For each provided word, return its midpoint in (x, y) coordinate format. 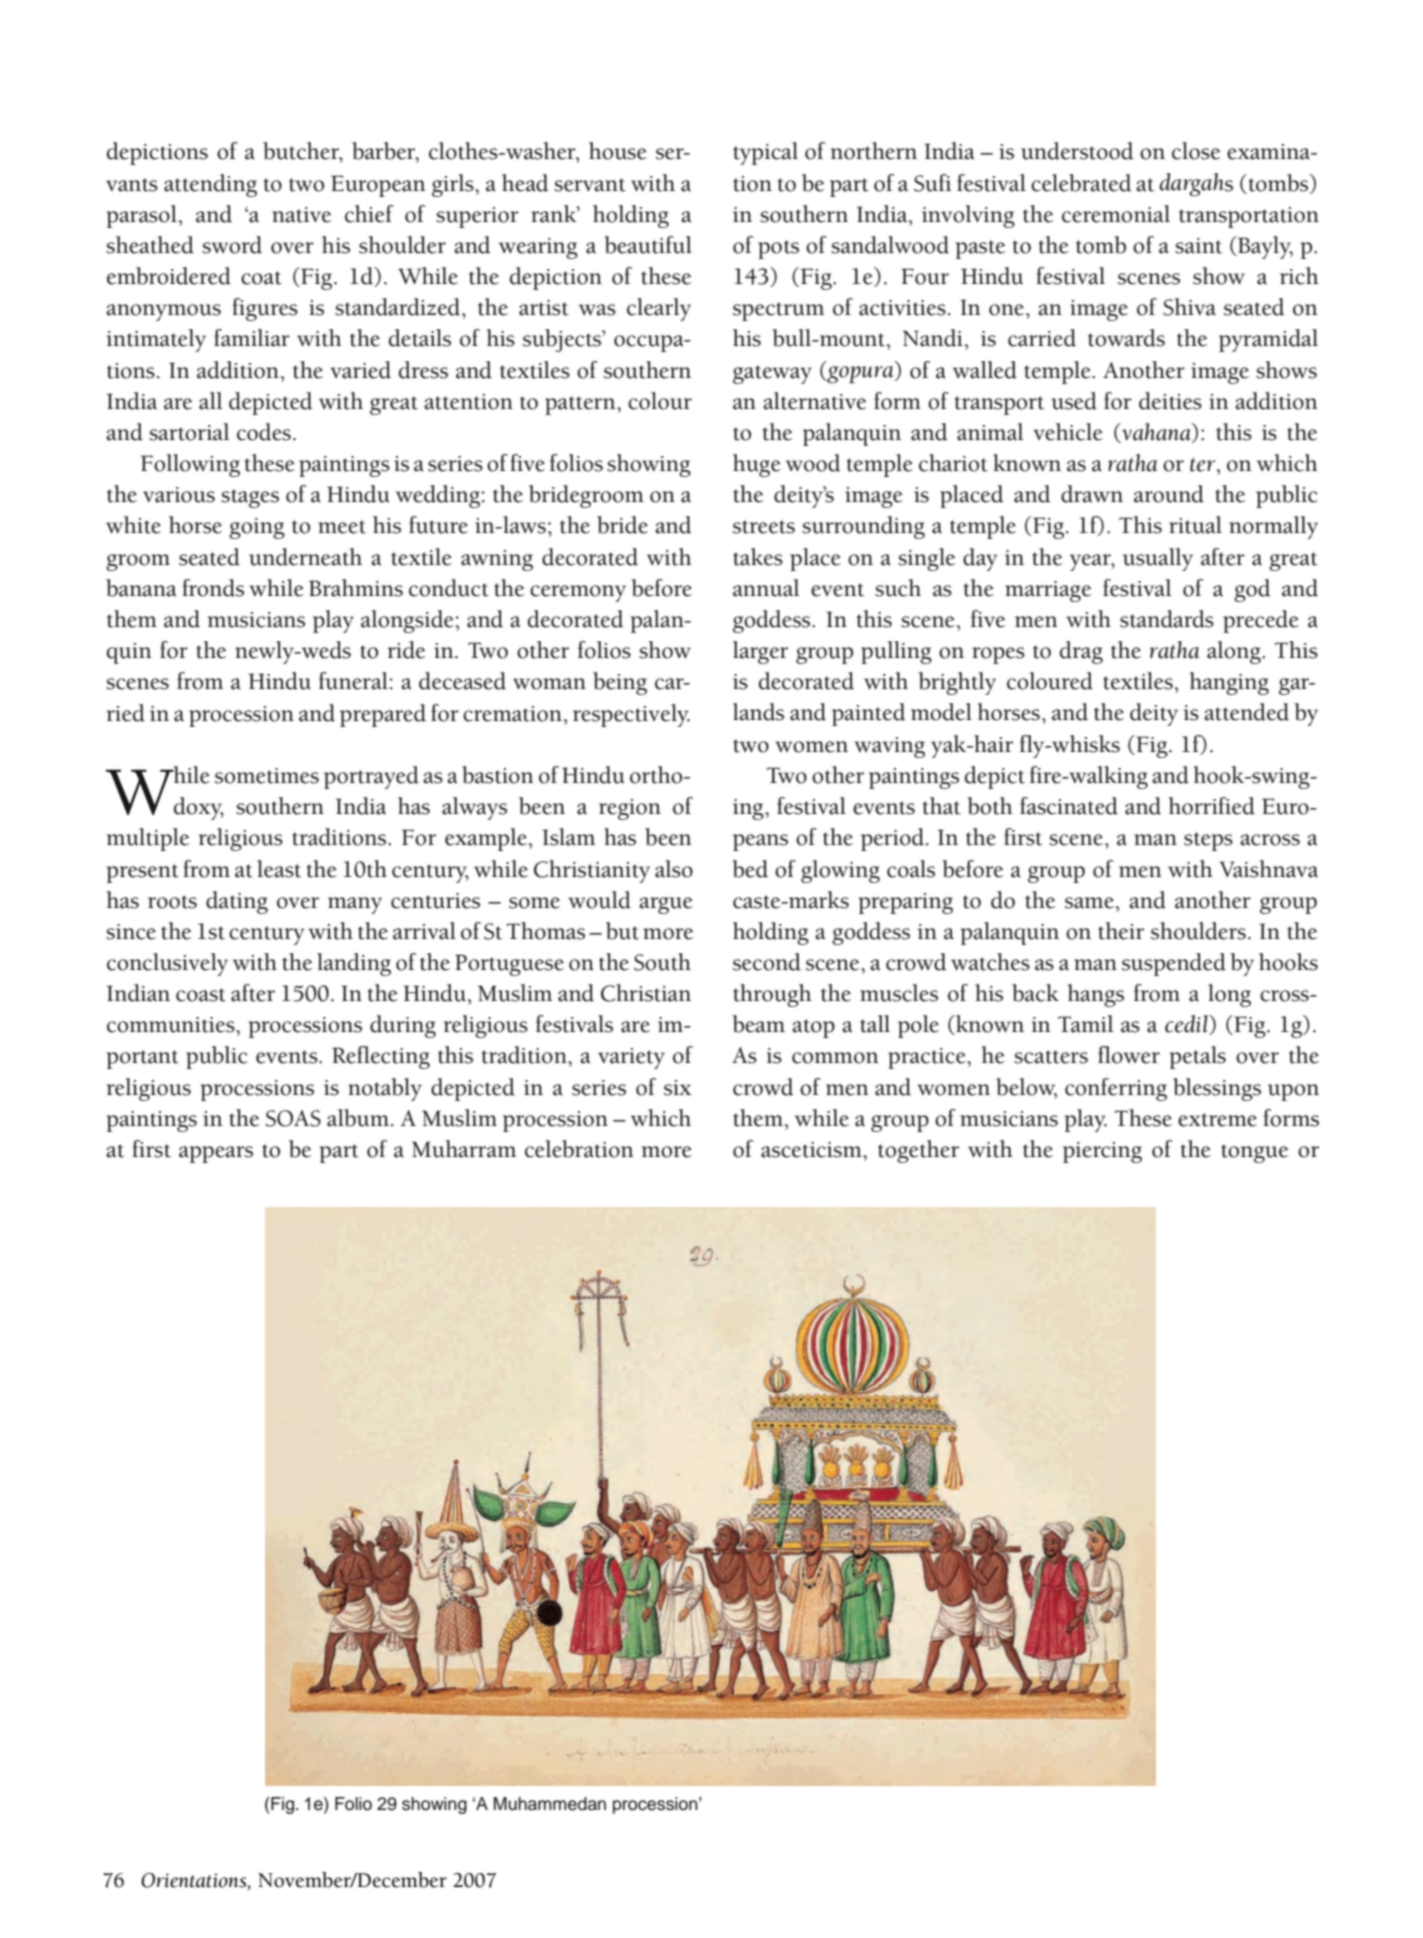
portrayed (371, 777)
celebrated (1081, 183)
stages (250, 498)
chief (369, 214)
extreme (1217, 1120)
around (1169, 494)
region (630, 809)
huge (757, 465)
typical (765, 153)
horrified (1212, 806)
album (358, 1118)
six (677, 1088)
